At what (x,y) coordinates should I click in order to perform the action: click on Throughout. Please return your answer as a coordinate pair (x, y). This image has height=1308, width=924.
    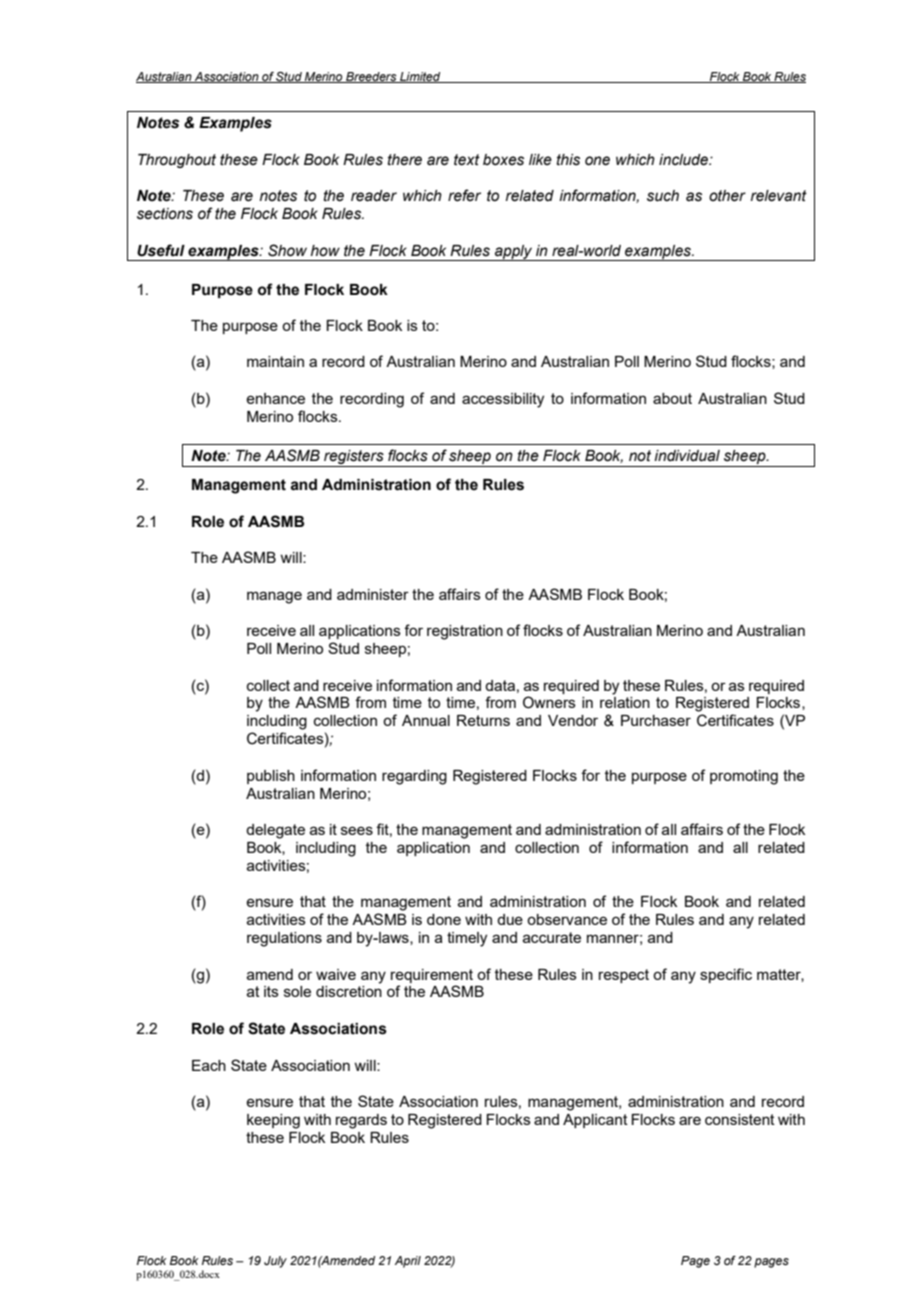
    Looking at the image, I should click on (177, 161).
